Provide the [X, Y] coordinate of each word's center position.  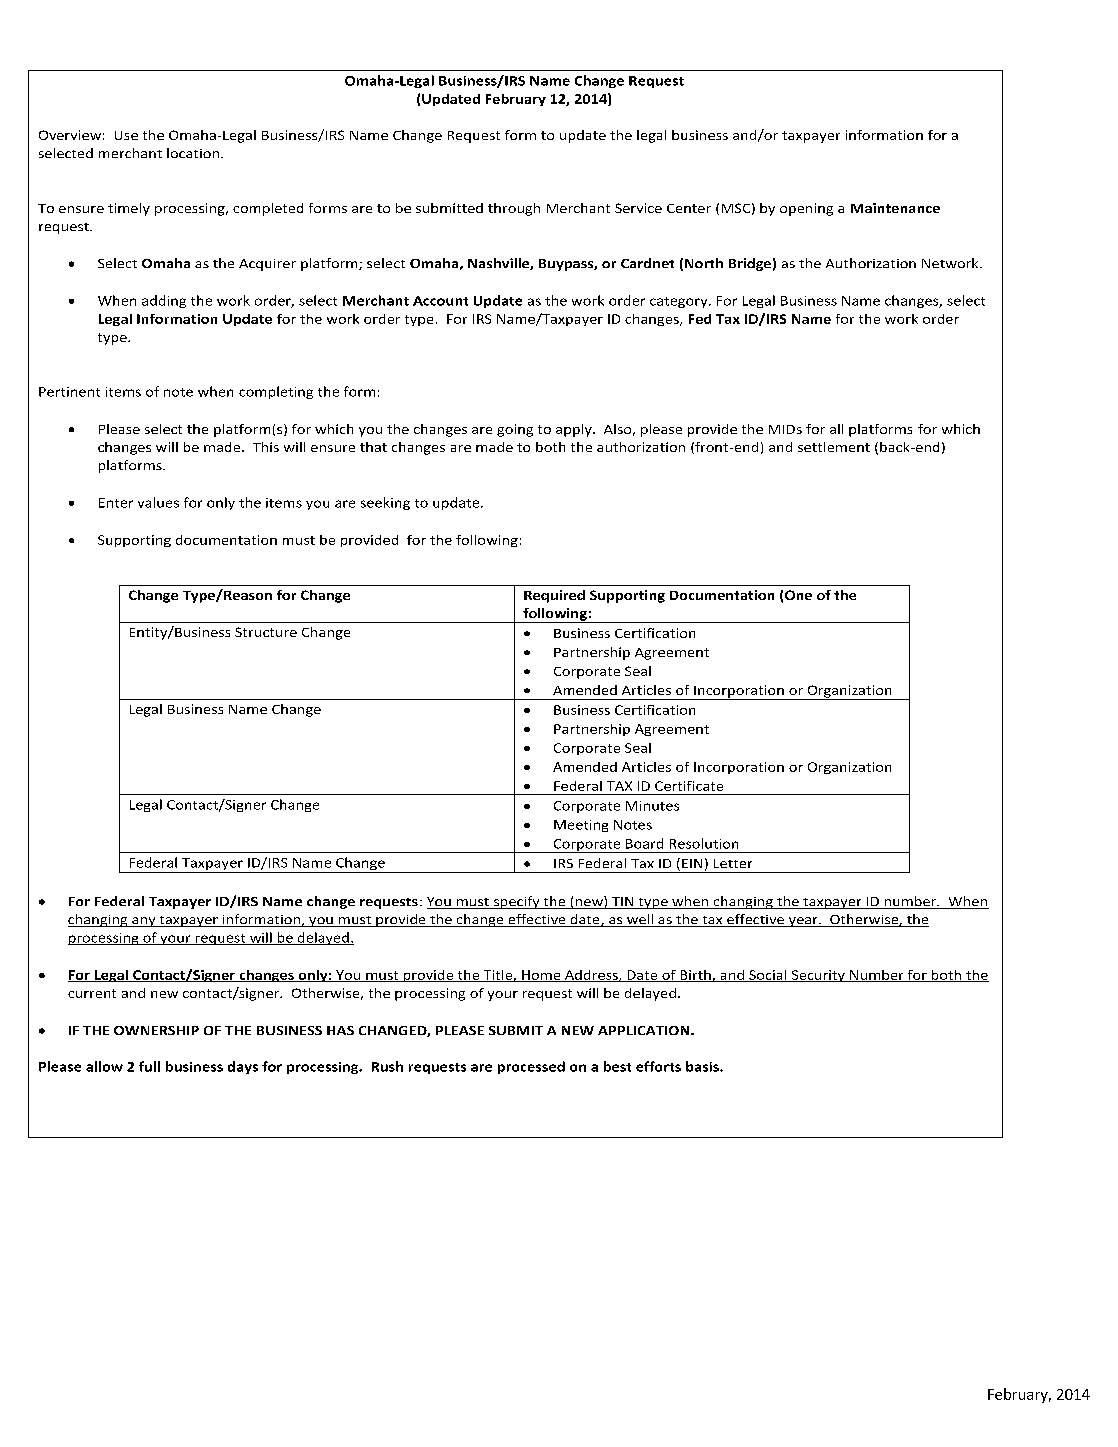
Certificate [689, 786]
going [515, 430]
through [514, 209]
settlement [834, 447]
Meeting [581, 826]
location [193, 153]
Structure [266, 632]
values [158, 502]
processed [531, 1067]
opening [806, 209]
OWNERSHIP [156, 1030]
